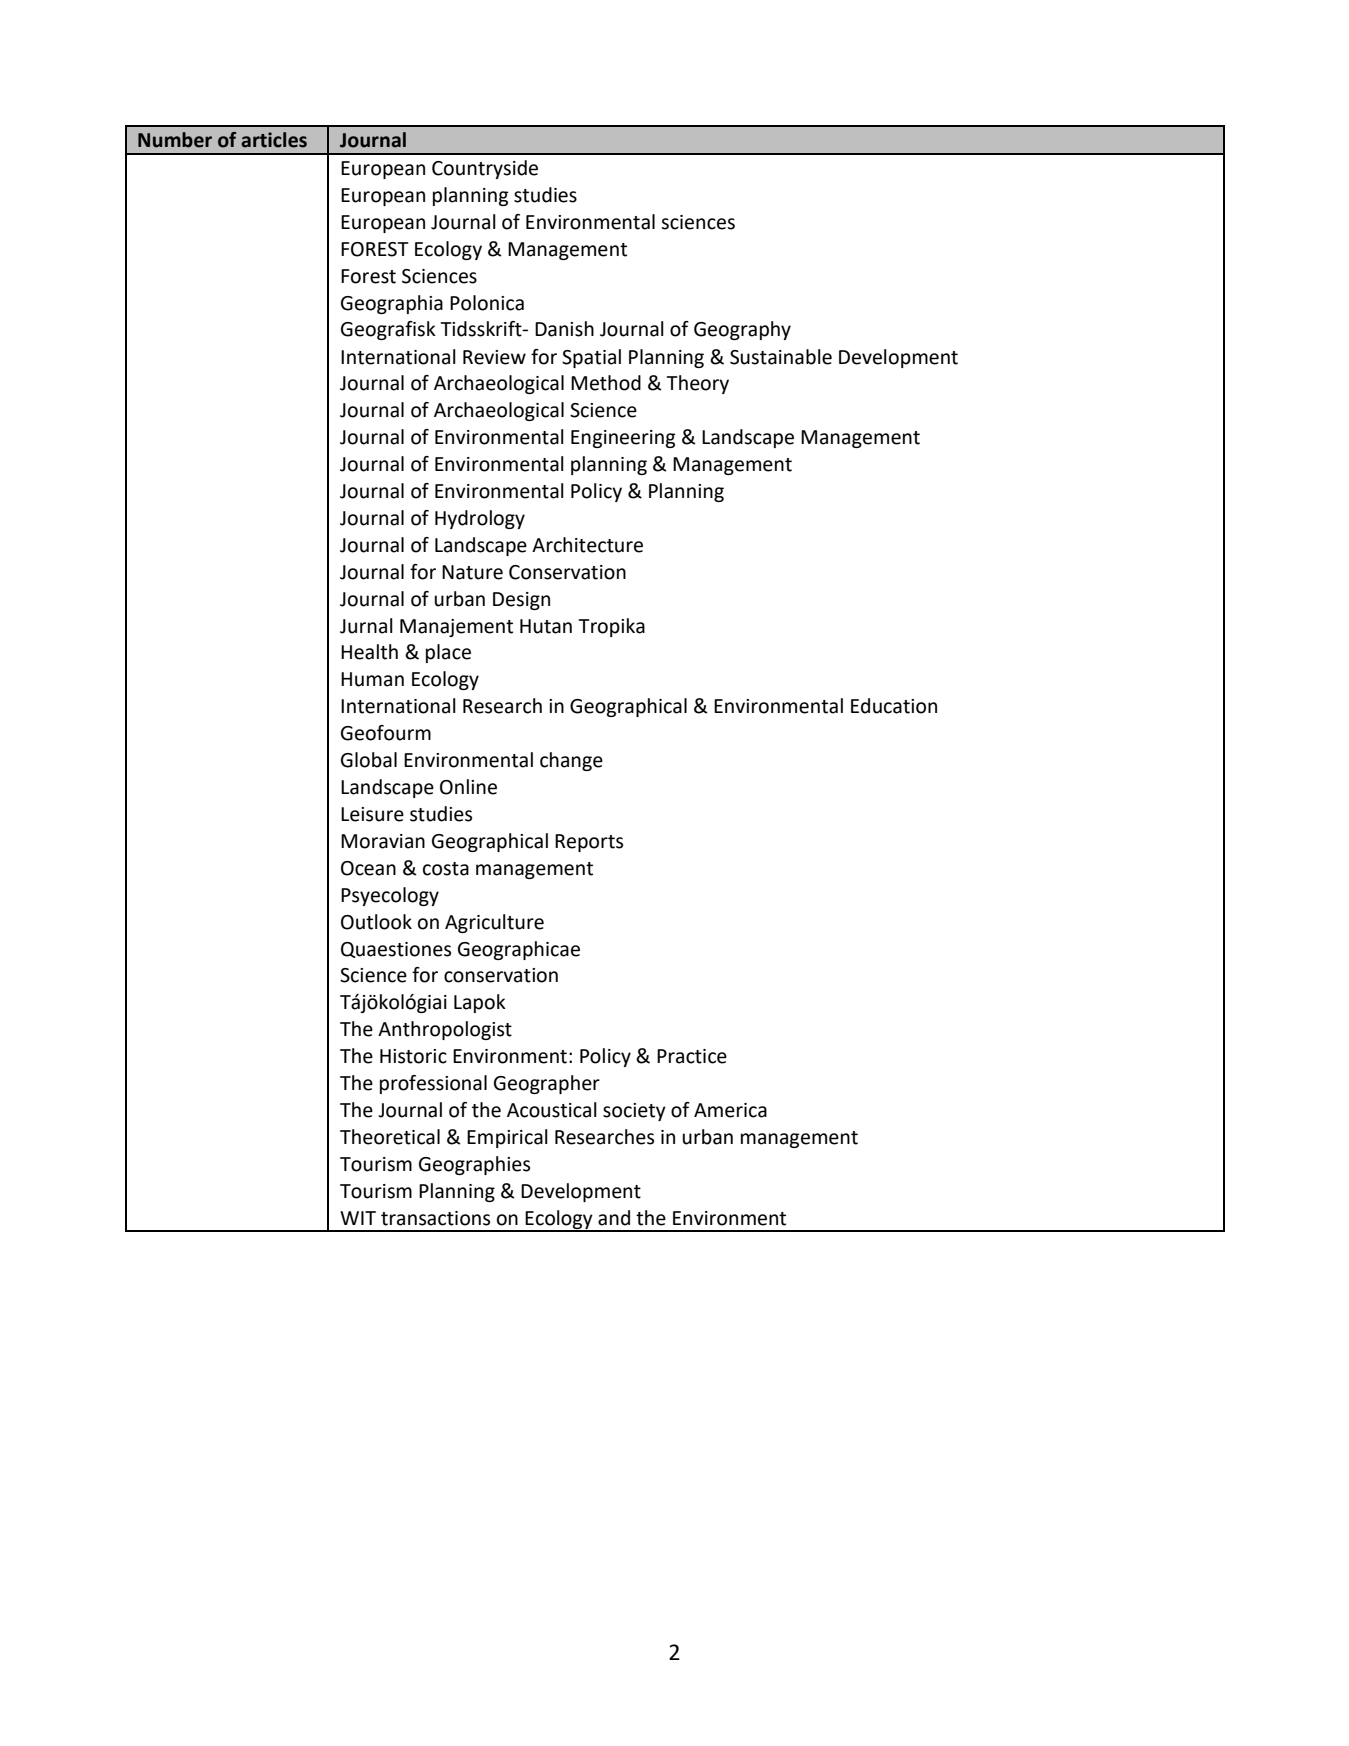 The height and width of the screenshot is (1746, 1349). What do you see at coordinates (623, 439) in the screenshot?
I see `Engineering` at bounding box center [623, 439].
